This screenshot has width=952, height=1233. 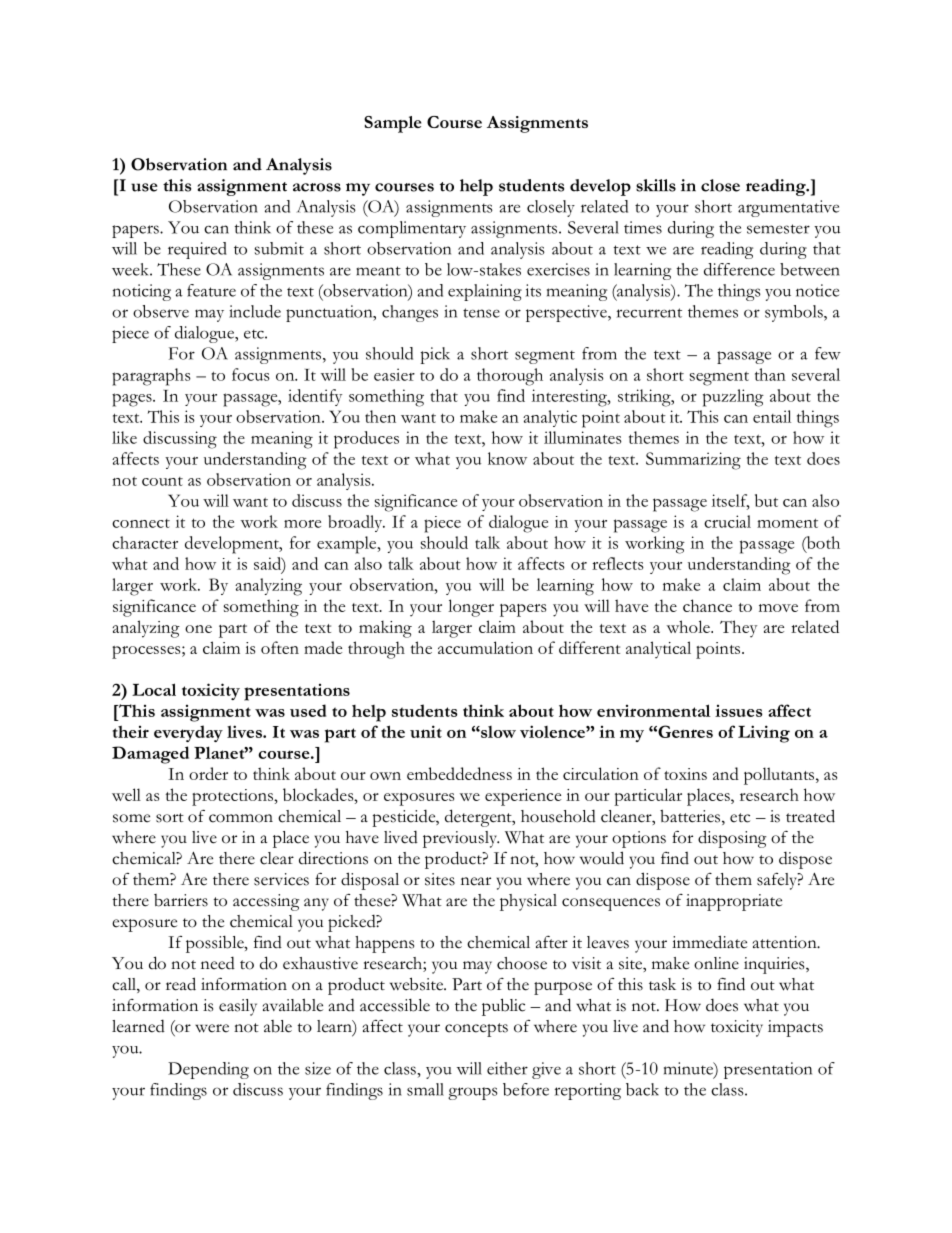 I want to click on They, so click(x=738, y=629).
